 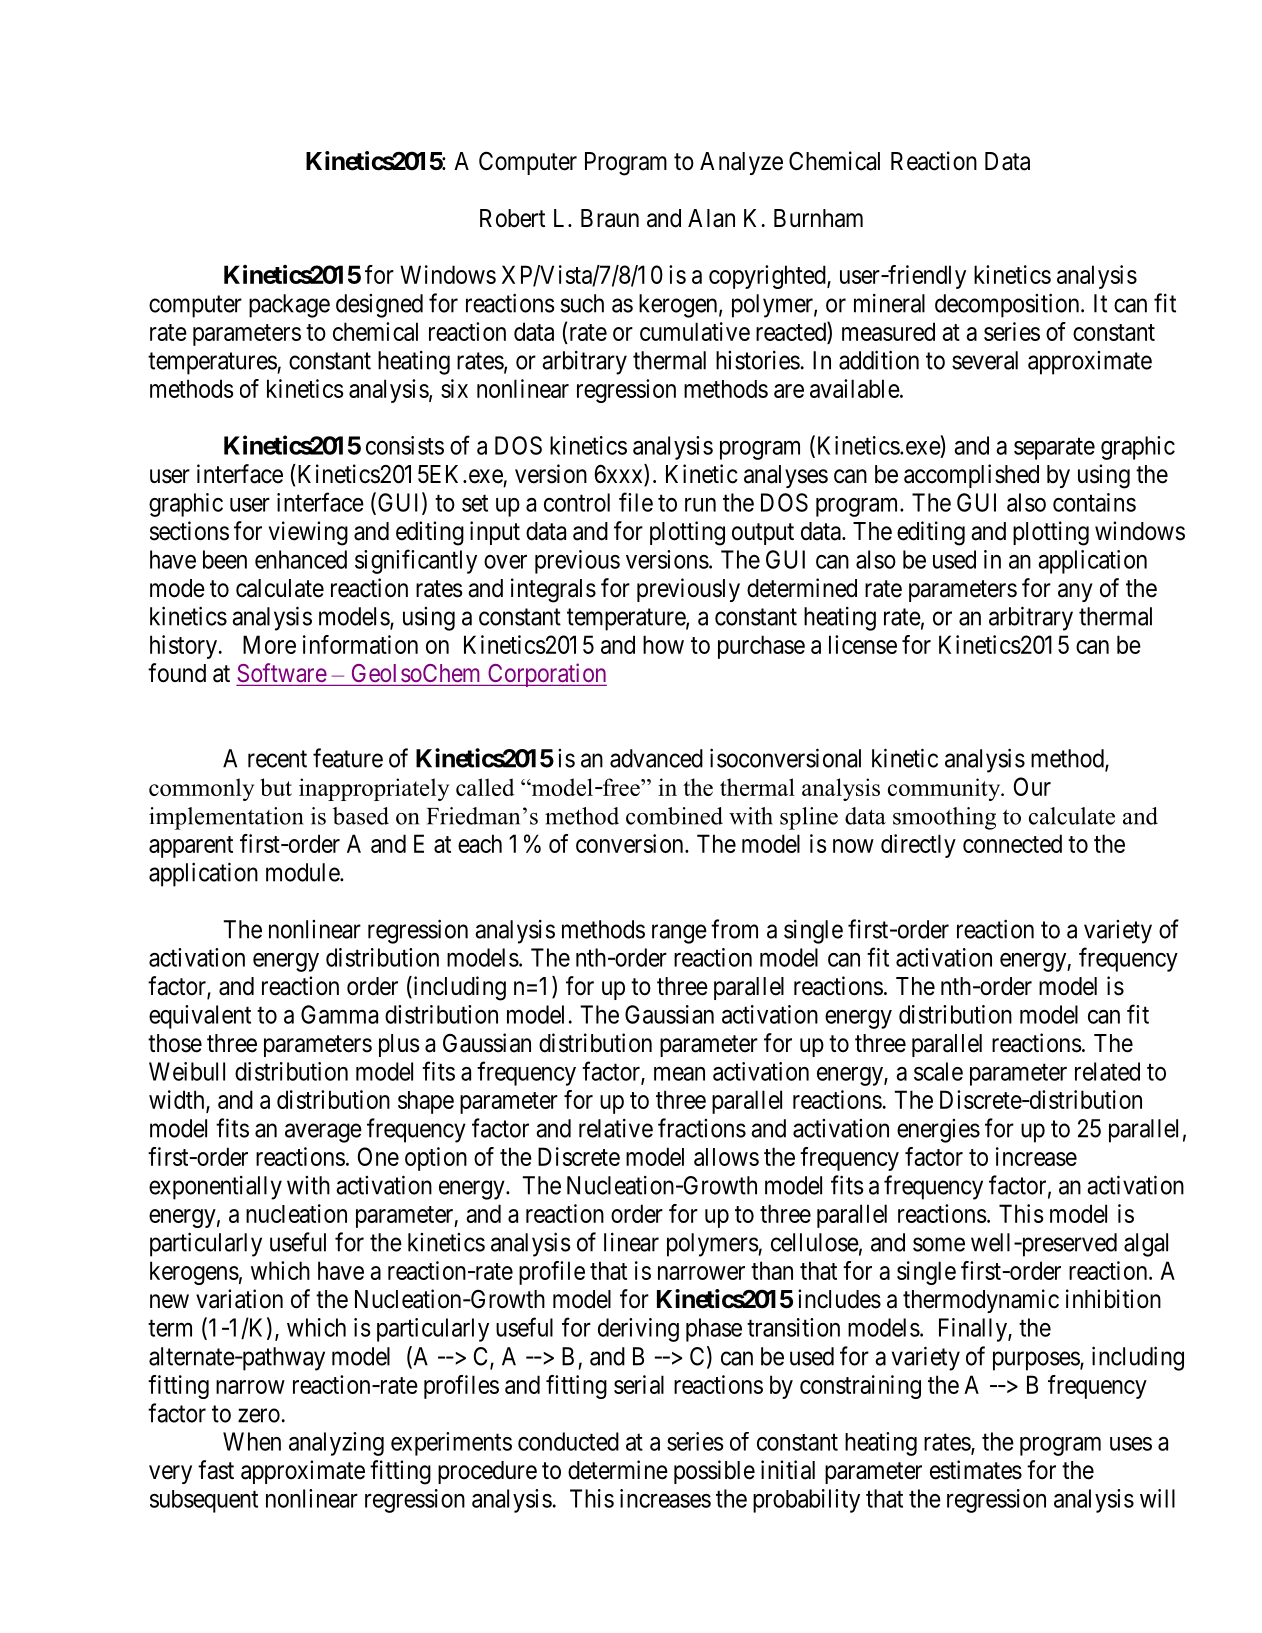 I want to click on Our, so click(x=1032, y=786).
